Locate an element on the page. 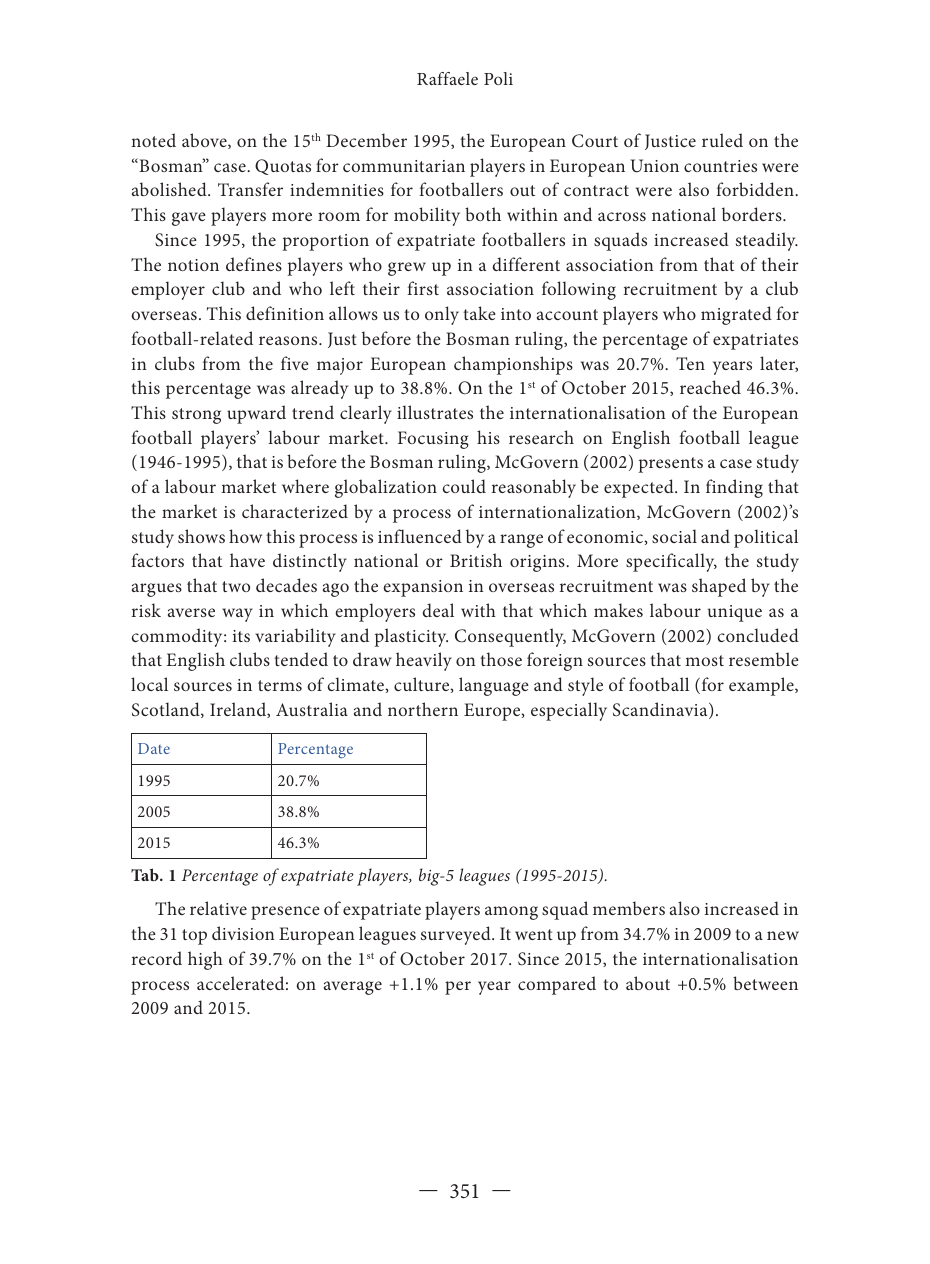  surveyed is located at coordinates (457, 935).
